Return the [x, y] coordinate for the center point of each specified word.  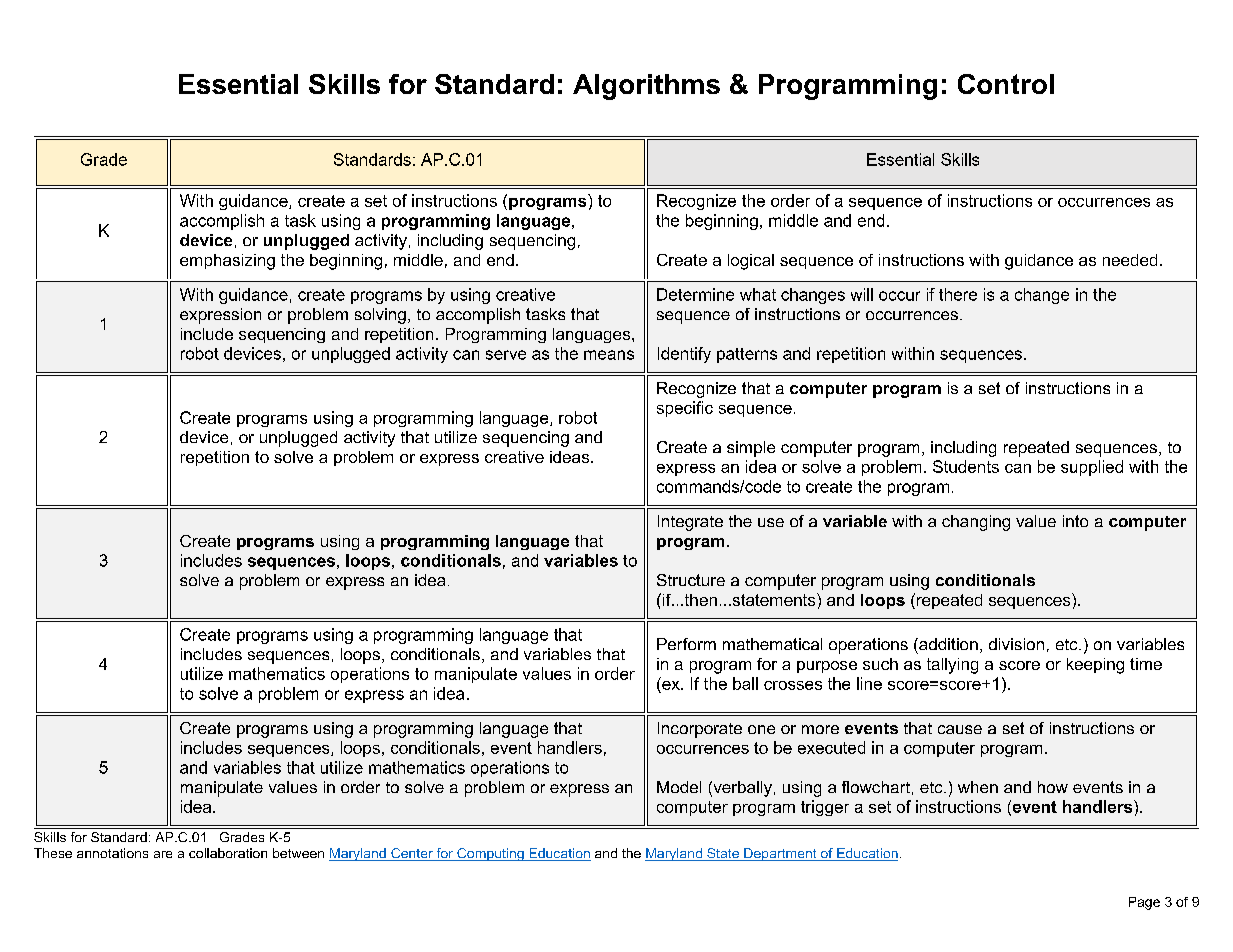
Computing [490, 854]
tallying [952, 666]
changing [976, 523]
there [958, 294]
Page [1144, 903]
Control [1006, 84]
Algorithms [646, 87]
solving [380, 316]
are [163, 854]
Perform [686, 644]
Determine [695, 294]
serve [506, 355]
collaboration [228, 853]
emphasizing [227, 262]
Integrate [690, 523]
